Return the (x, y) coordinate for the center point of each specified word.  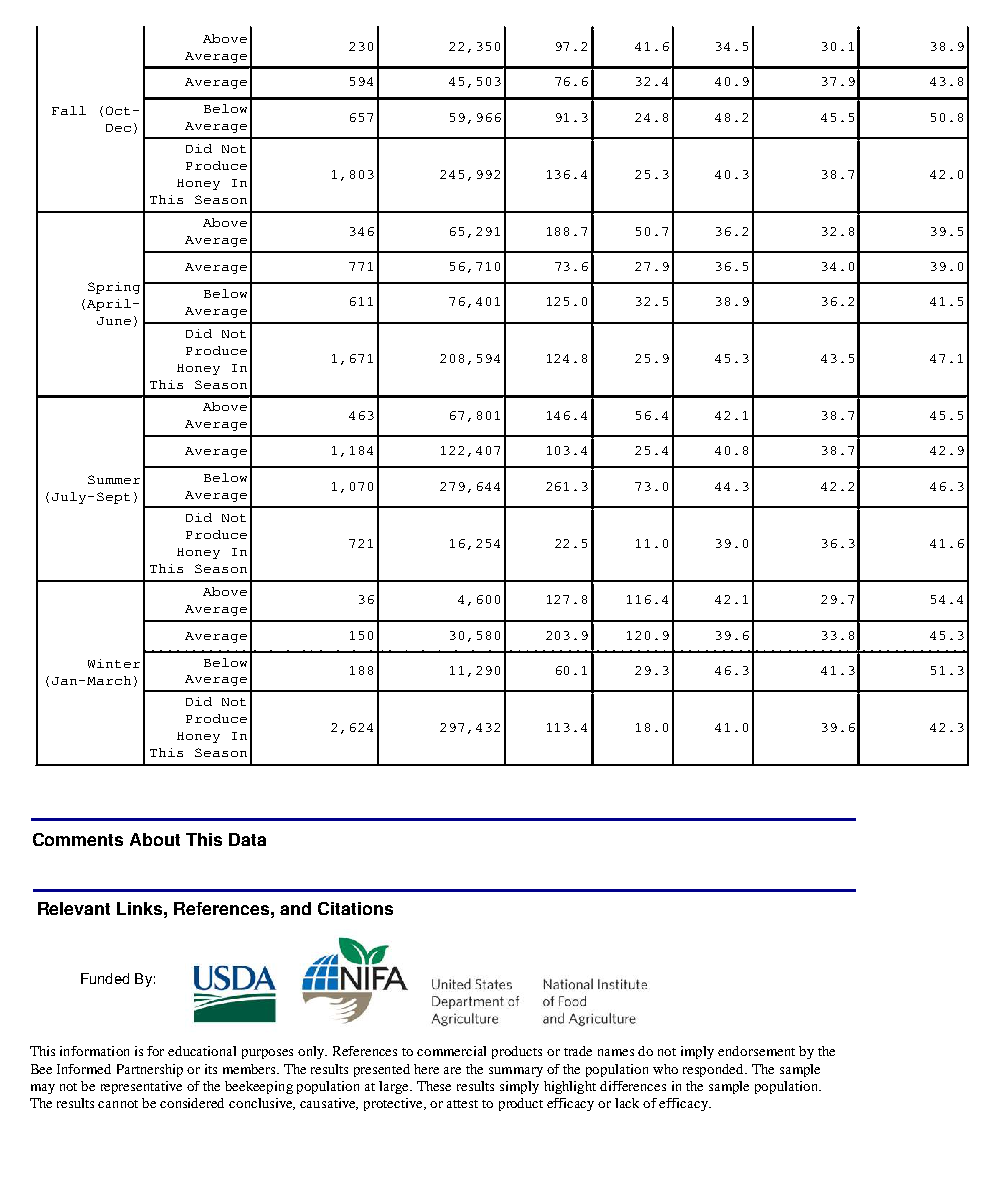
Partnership (150, 1070)
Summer (114, 479)
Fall (69, 110)
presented (382, 1070)
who (665, 1069)
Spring (114, 288)
